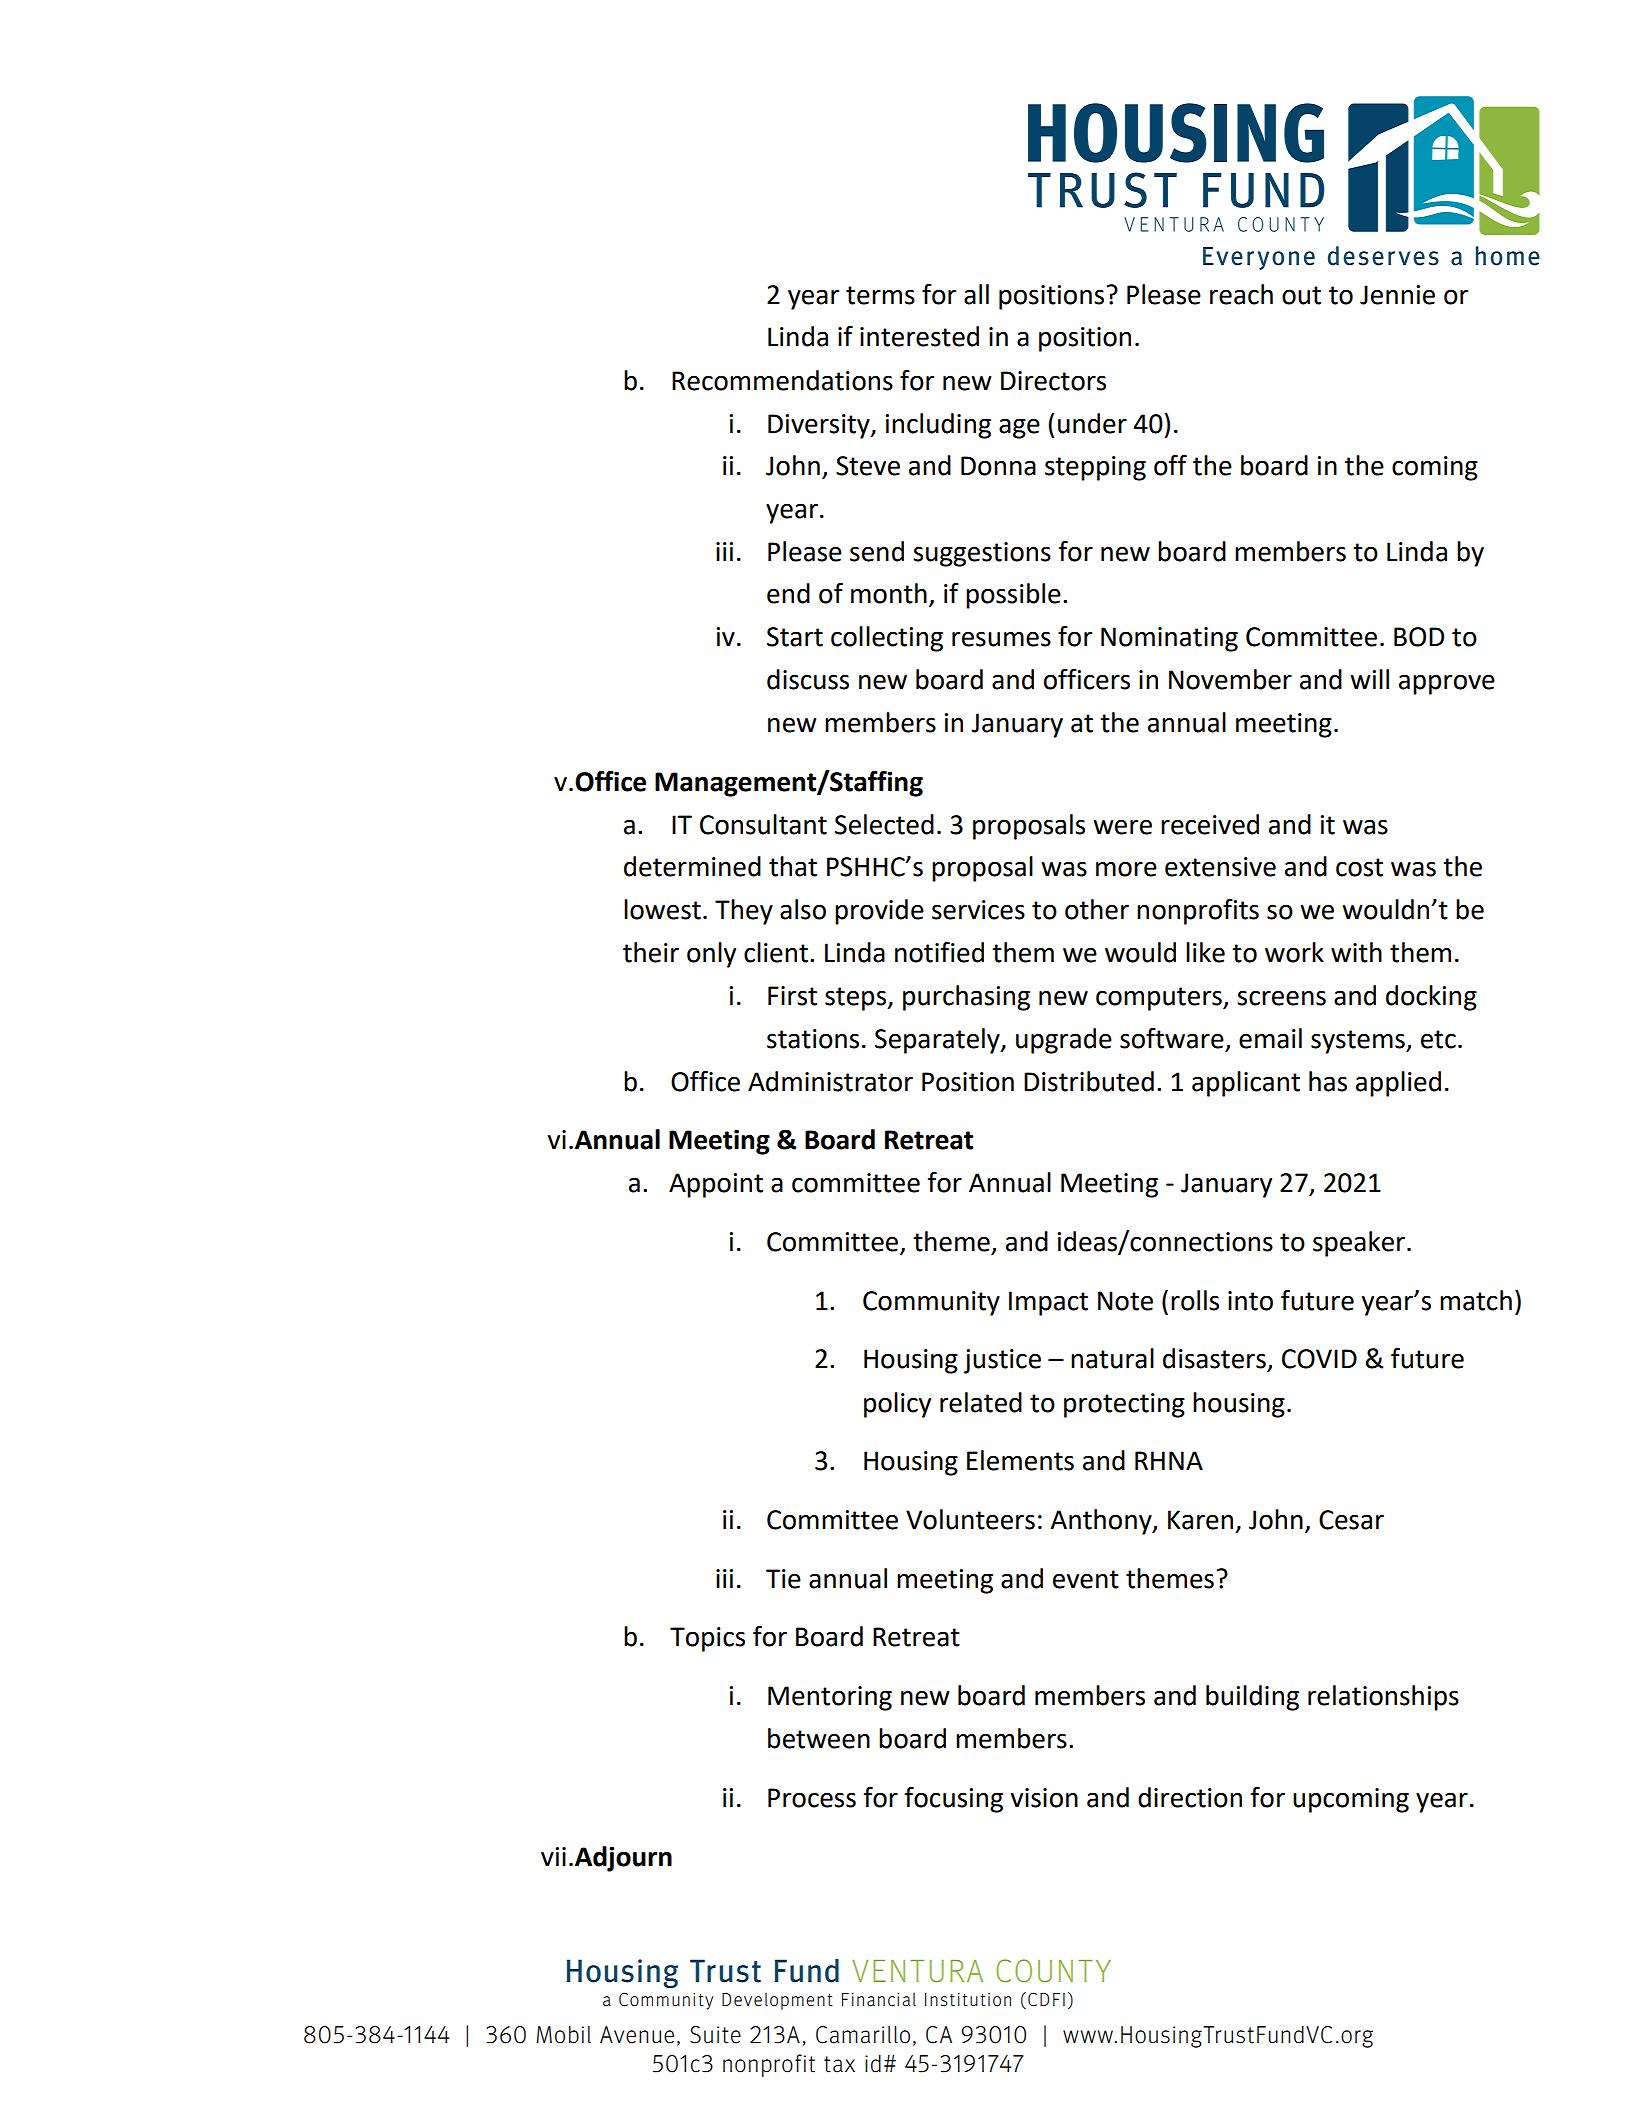 This screenshot has height=2105, width=1627. What do you see at coordinates (1064, 1041) in the screenshot?
I see `upgrade` at bounding box center [1064, 1041].
